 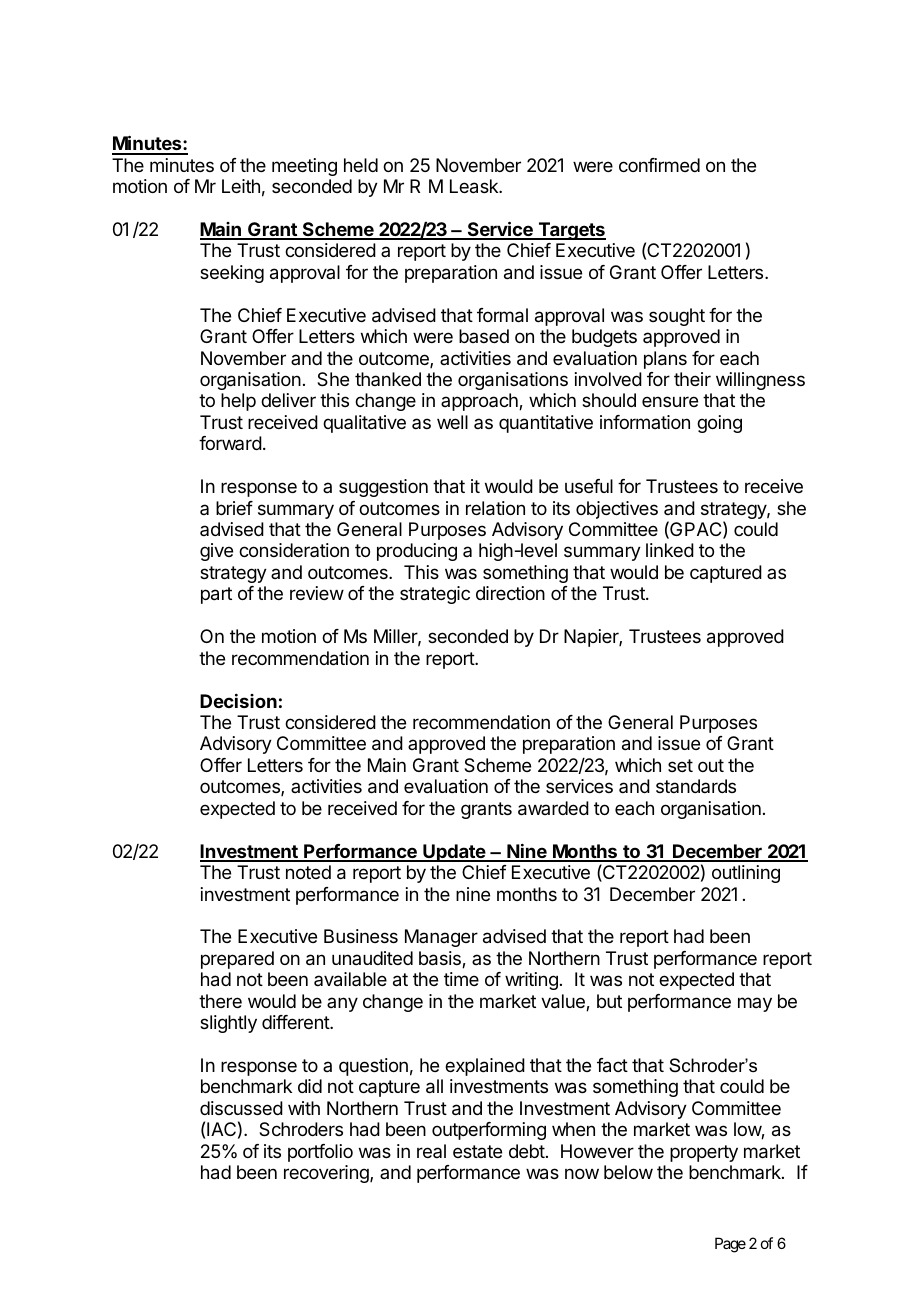 What do you see at coordinates (659, 165) in the document?
I see `confirmed` at bounding box center [659, 165].
